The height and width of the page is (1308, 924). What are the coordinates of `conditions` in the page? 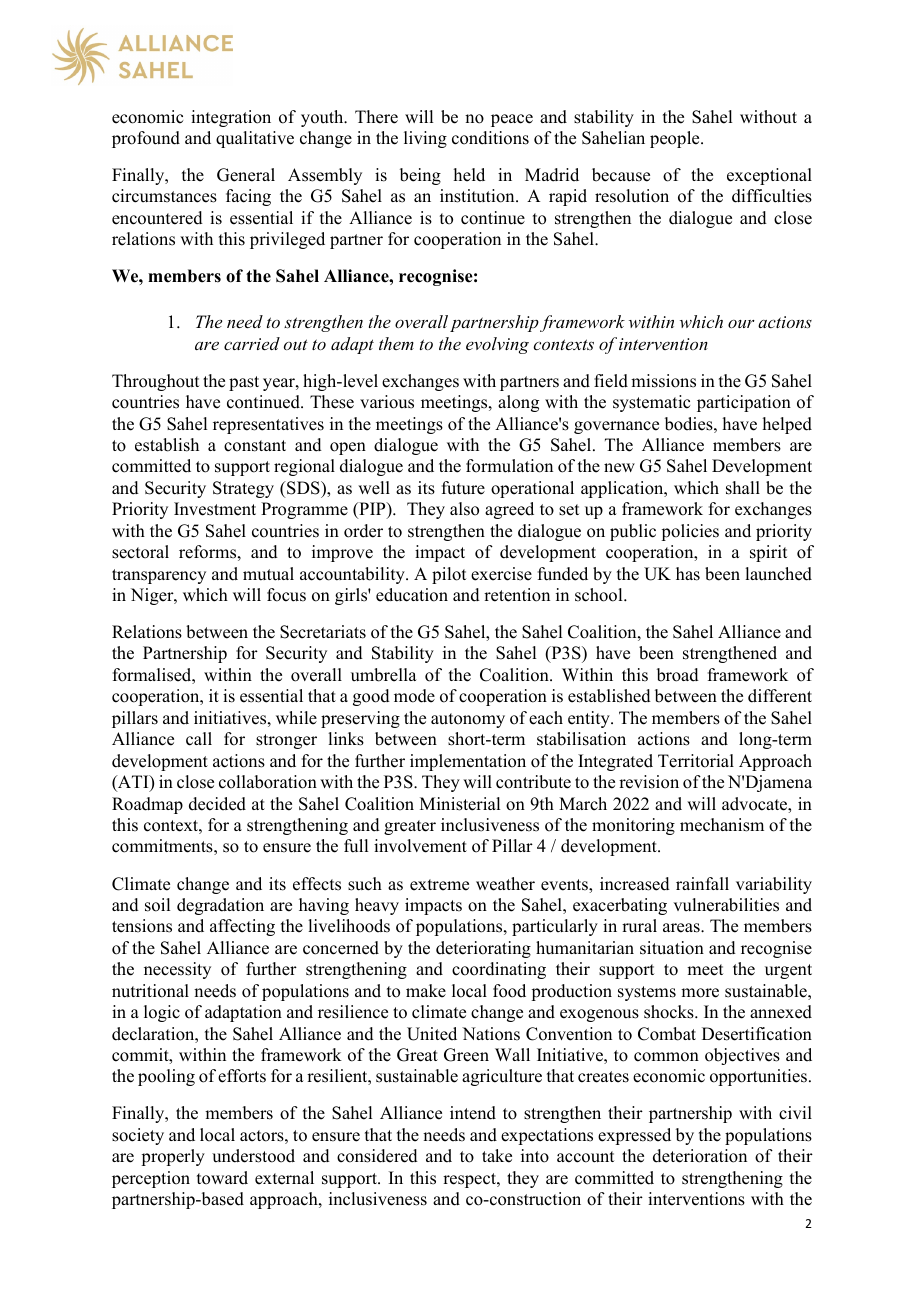 It's located at (490, 138).
